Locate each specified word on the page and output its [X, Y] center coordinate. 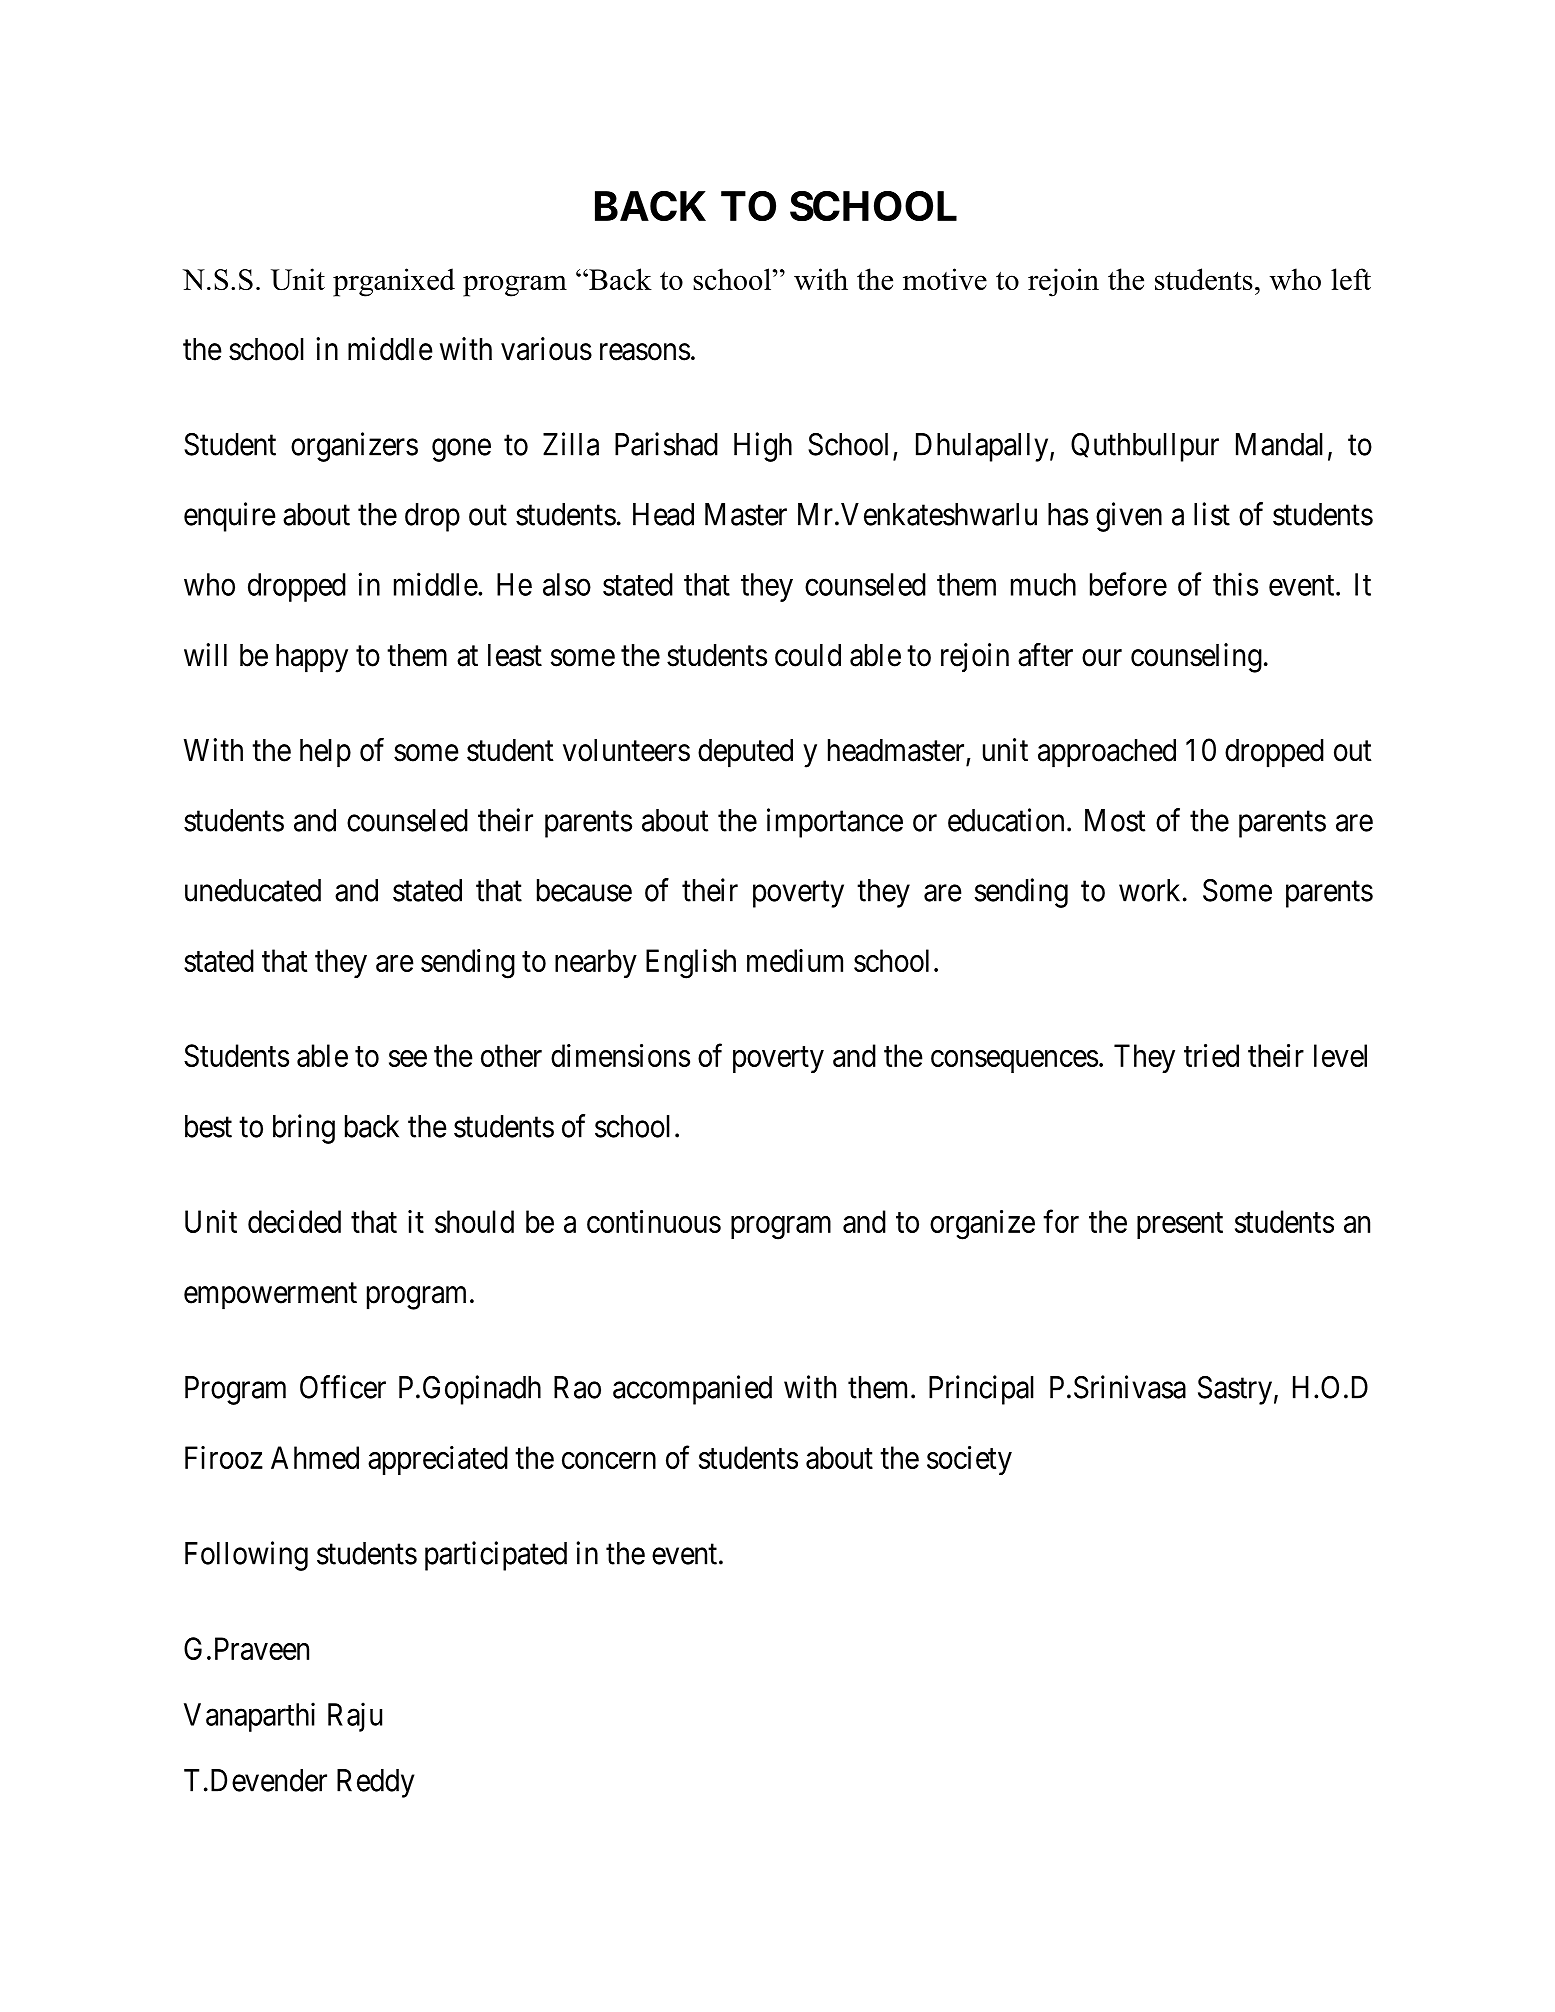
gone [461, 450]
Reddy [376, 1783]
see [408, 1058]
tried [1211, 1055]
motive [945, 279]
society [969, 1460]
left [1351, 279]
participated [496, 1556]
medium [795, 960]
